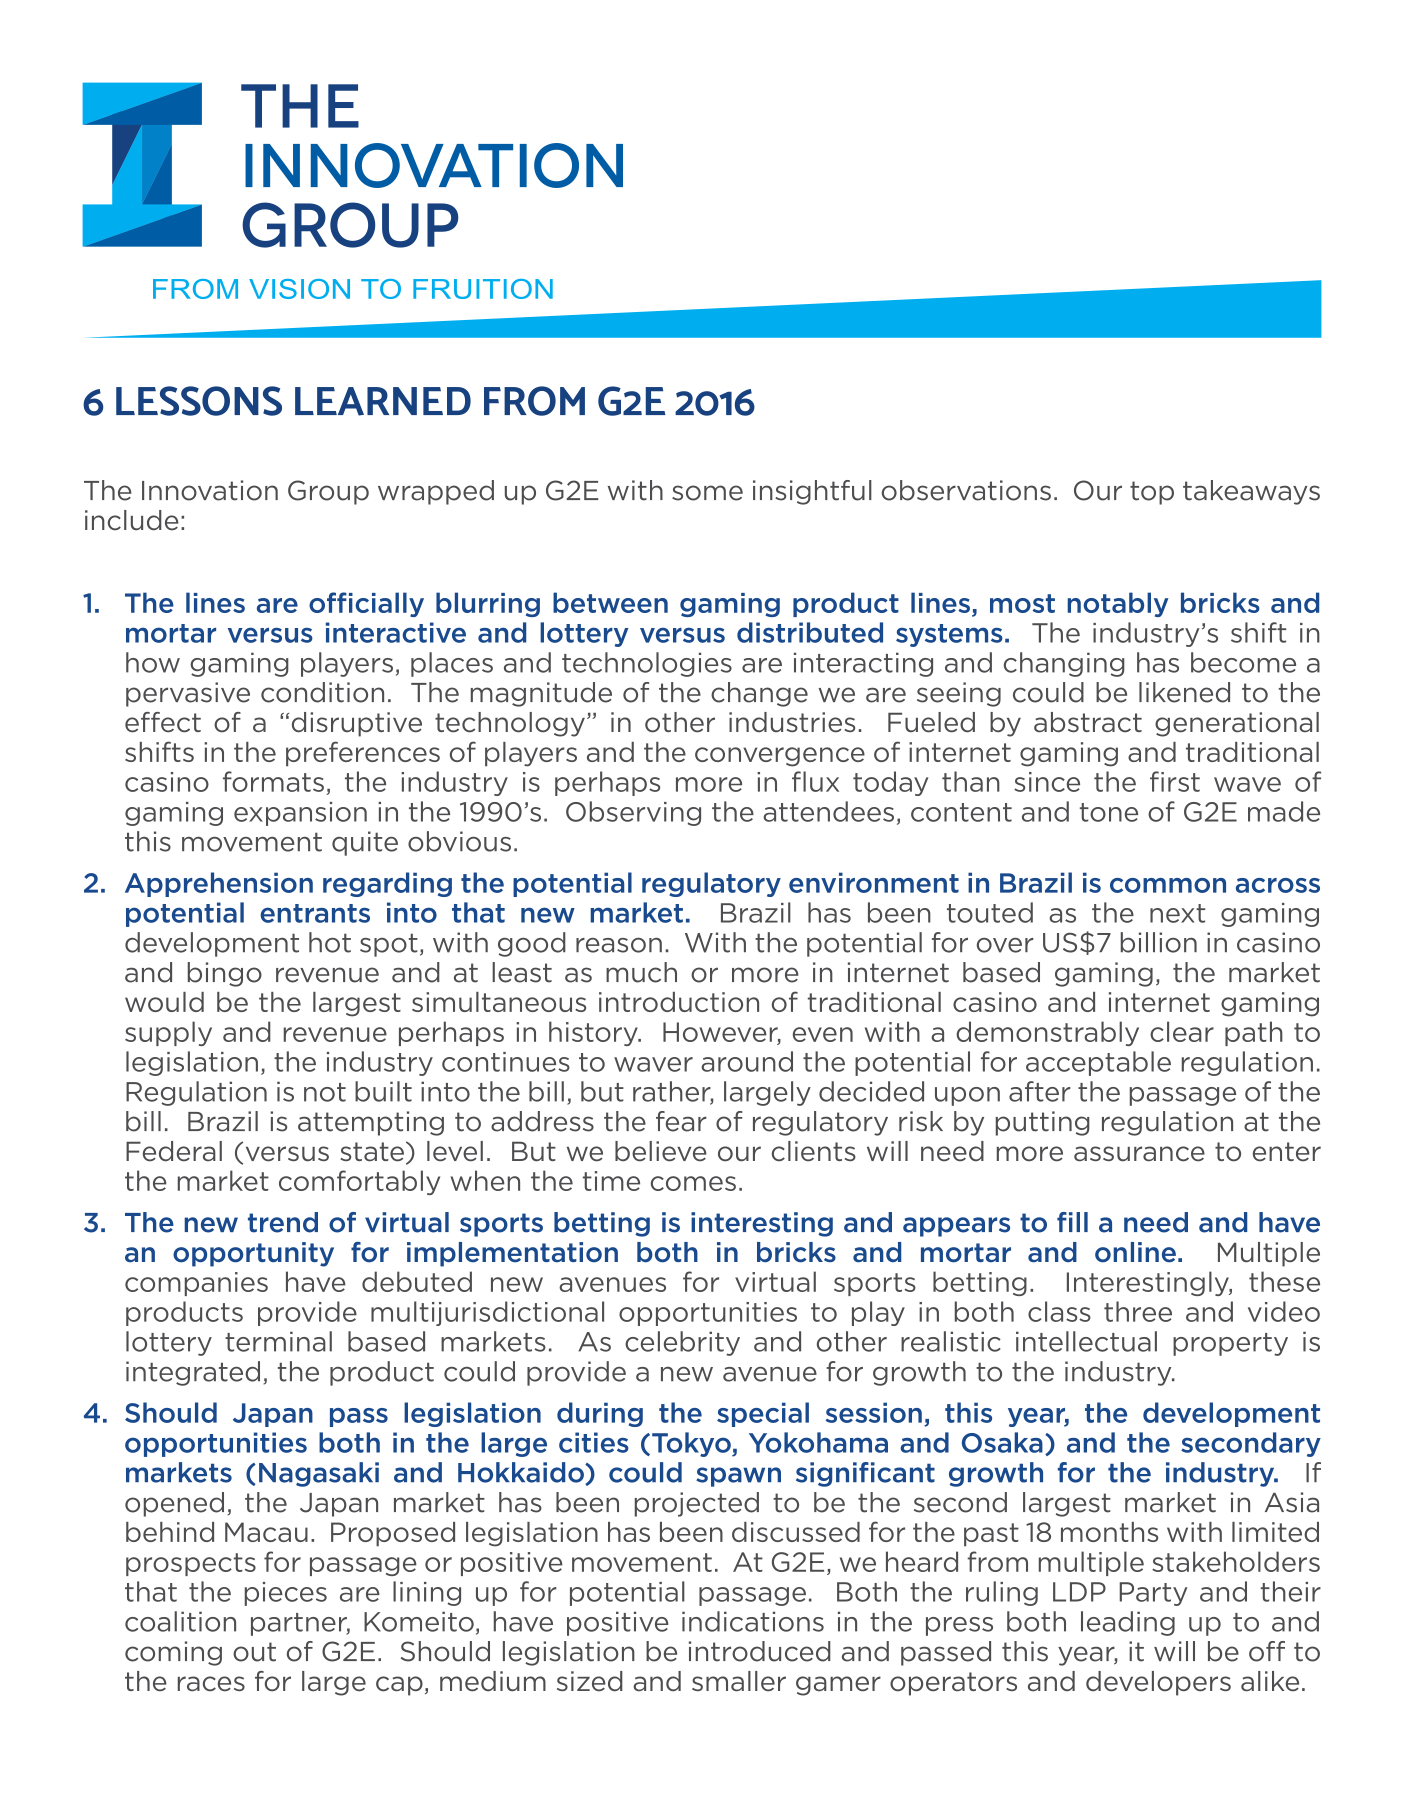 Image resolution: width=1404 pixels, height=1817 pixels. What do you see at coordinates (483, 289) in the screenshot?
I see `FRUITION` at bounding box center [483, 289].
